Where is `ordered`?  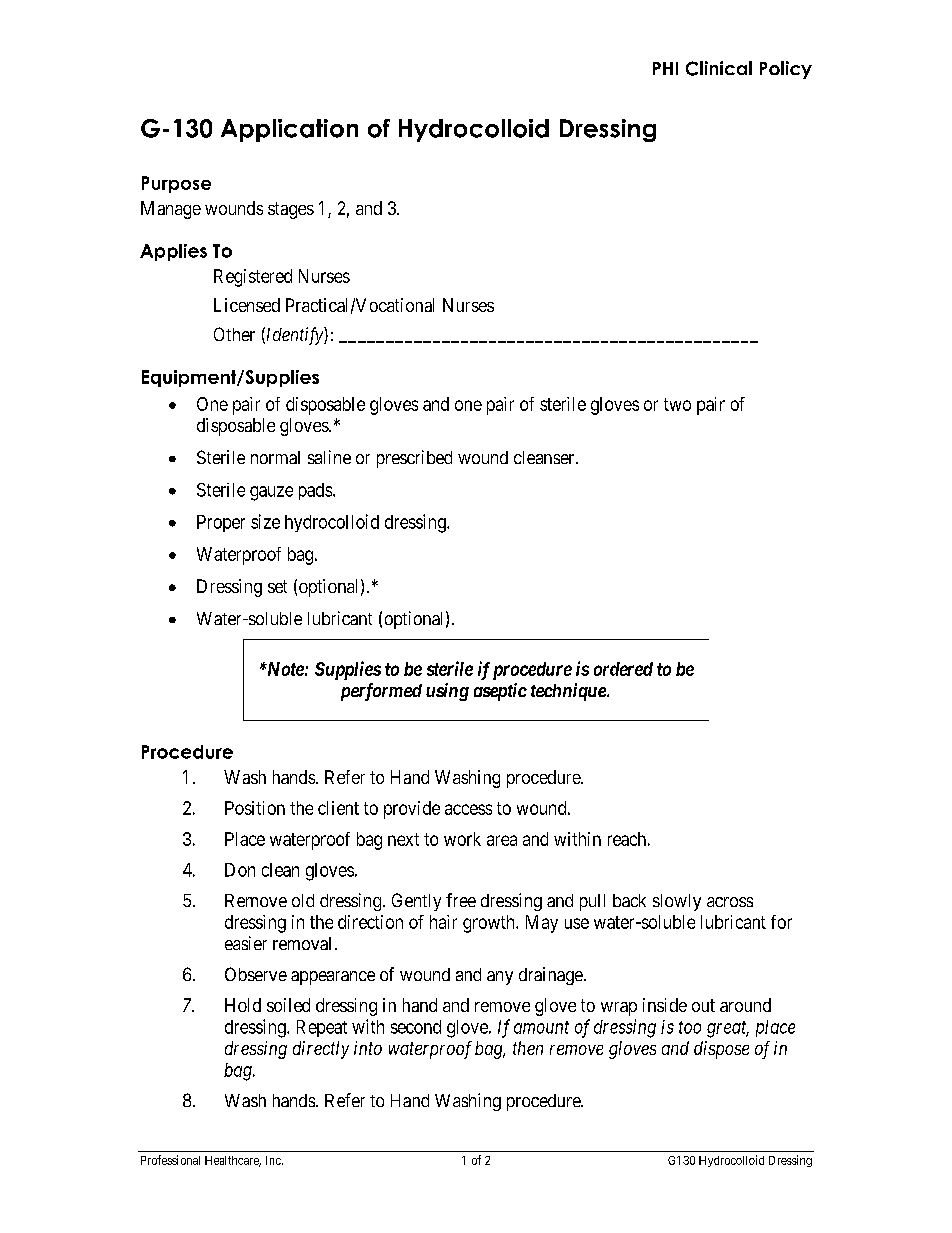 ordered is located at coordinates (623, 669).
